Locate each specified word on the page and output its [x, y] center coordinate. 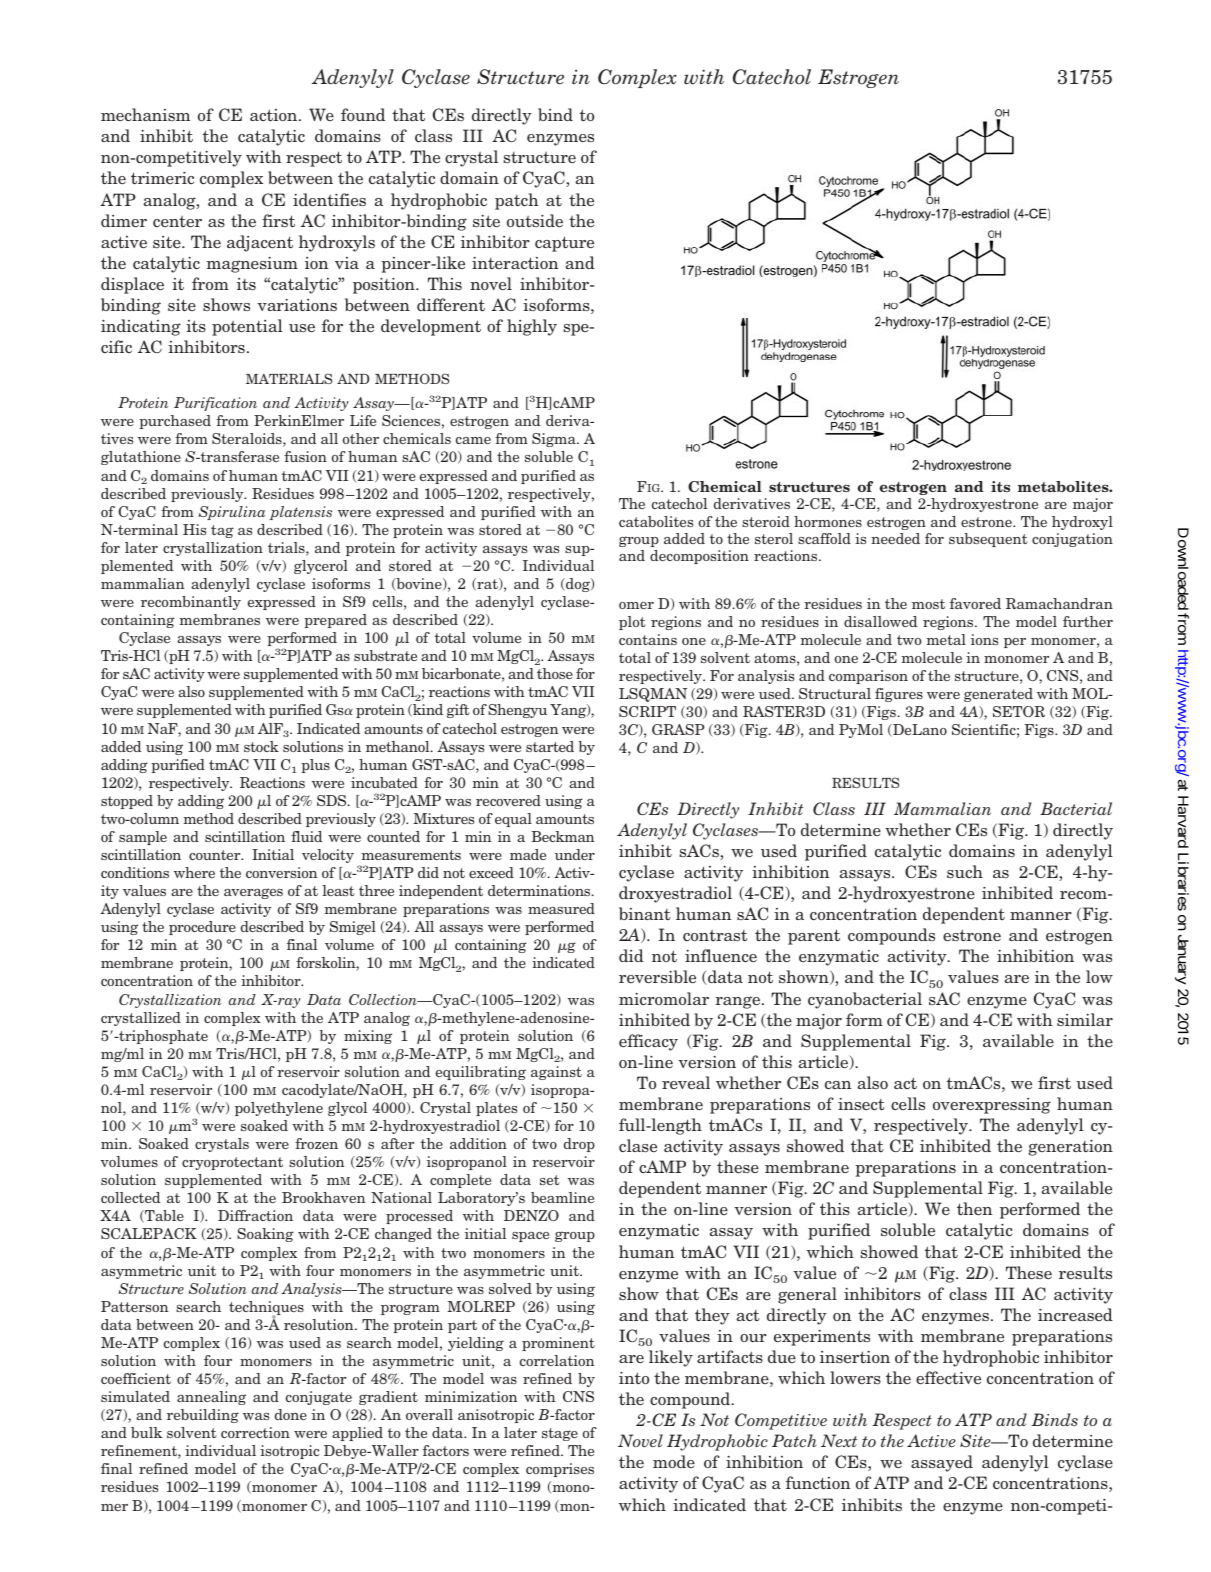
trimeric [162, 177]
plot [632, 623]
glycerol [321, 567]
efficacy [648, 1042]
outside [535, 220]
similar [1085, 1019]
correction [255, 1432]
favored [975, 603]
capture [564, 244]
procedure [202, 928]
